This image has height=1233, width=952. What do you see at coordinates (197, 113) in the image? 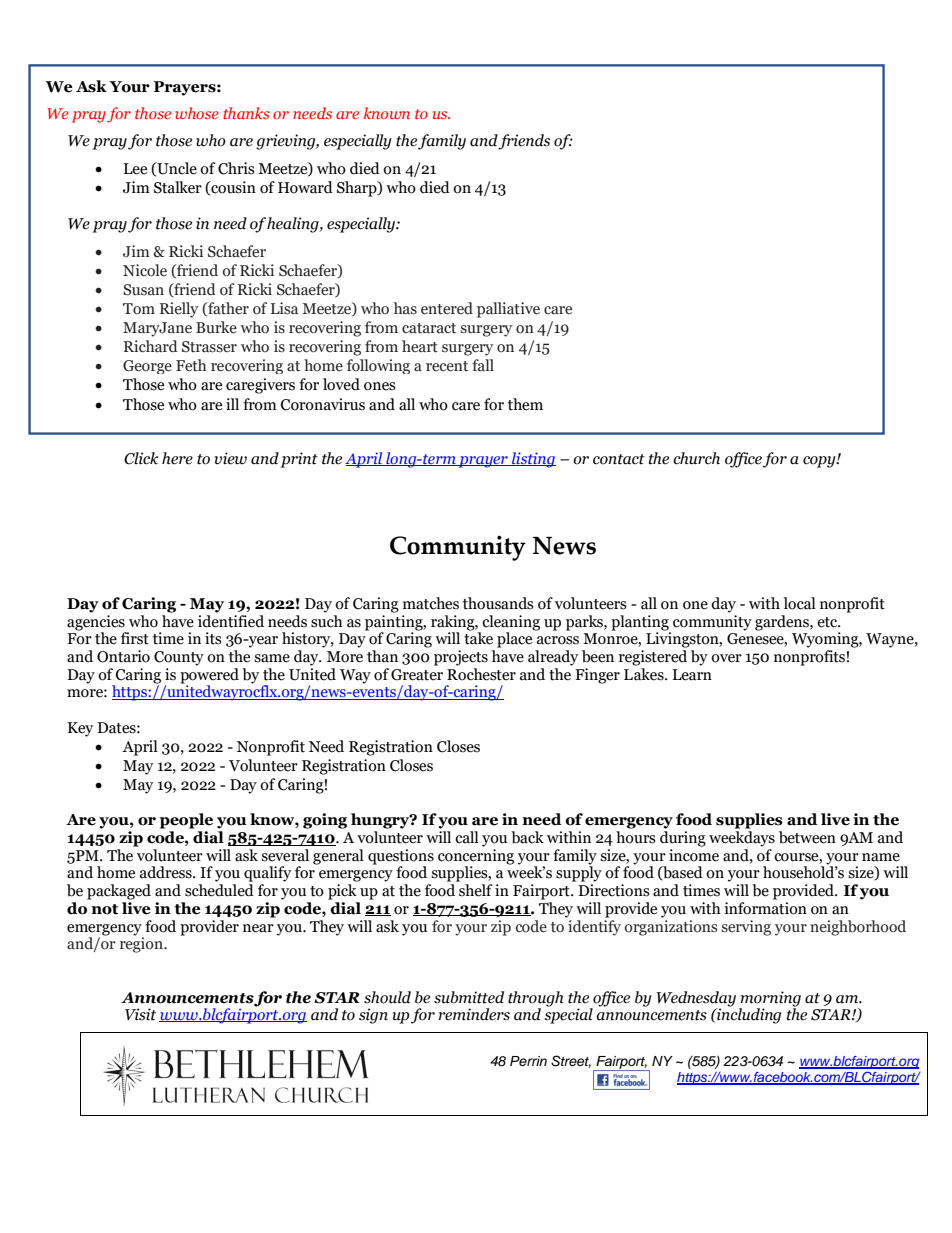
I see `whose` at bounding box center [197, 113].
